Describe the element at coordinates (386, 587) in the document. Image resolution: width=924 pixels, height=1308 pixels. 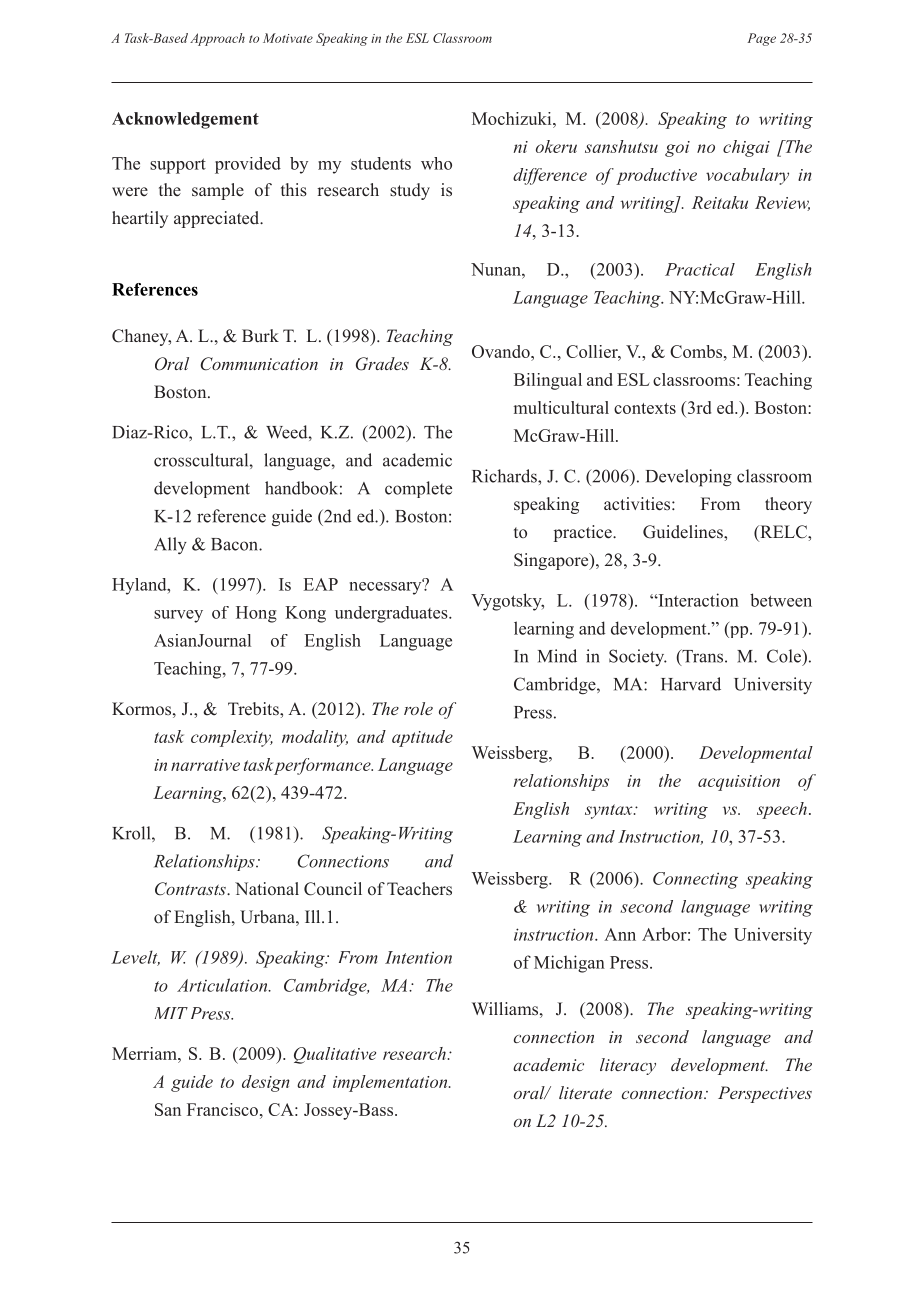
I see `necessary` at that location.
